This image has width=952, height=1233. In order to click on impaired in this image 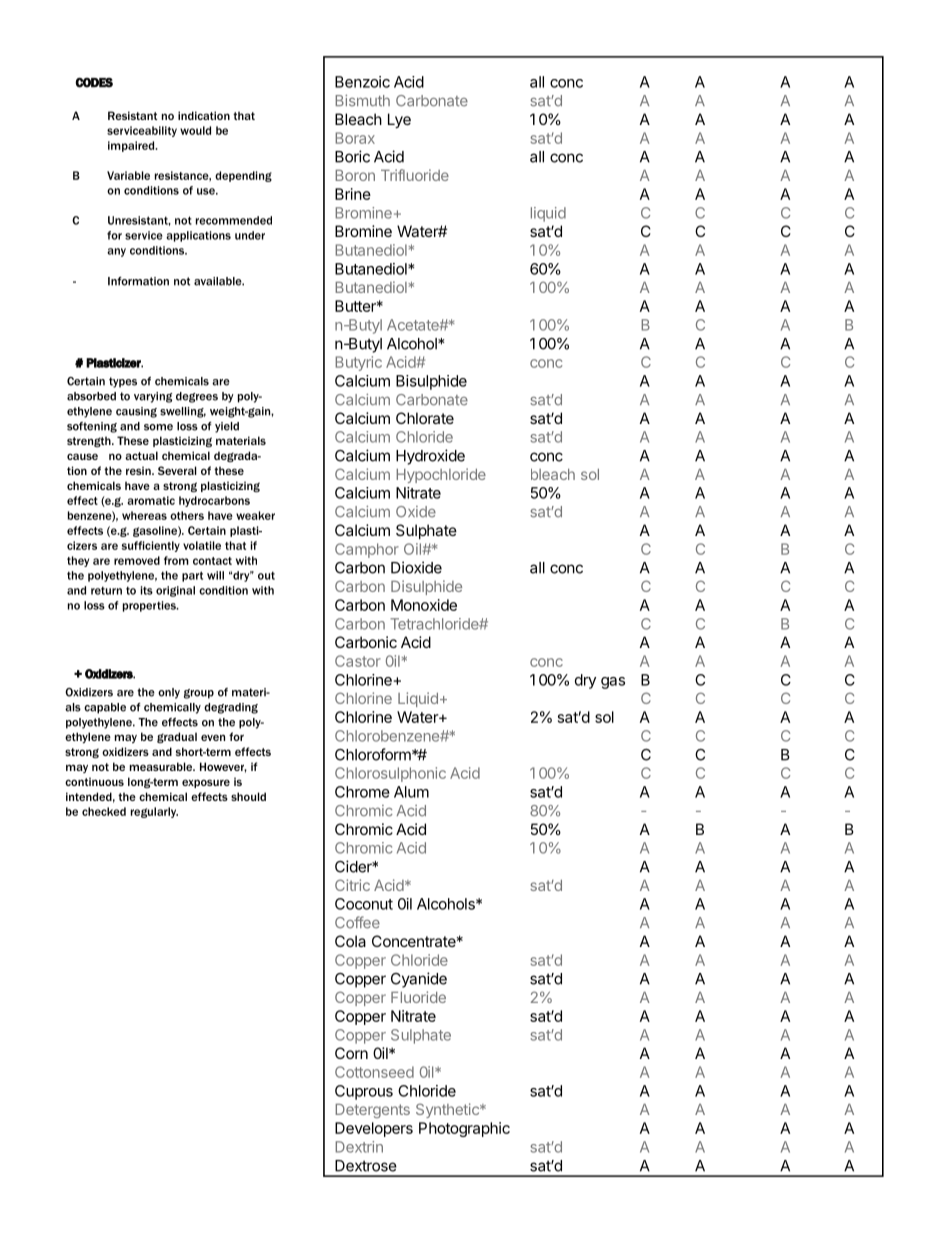, I will do `click(132, 146)`.
